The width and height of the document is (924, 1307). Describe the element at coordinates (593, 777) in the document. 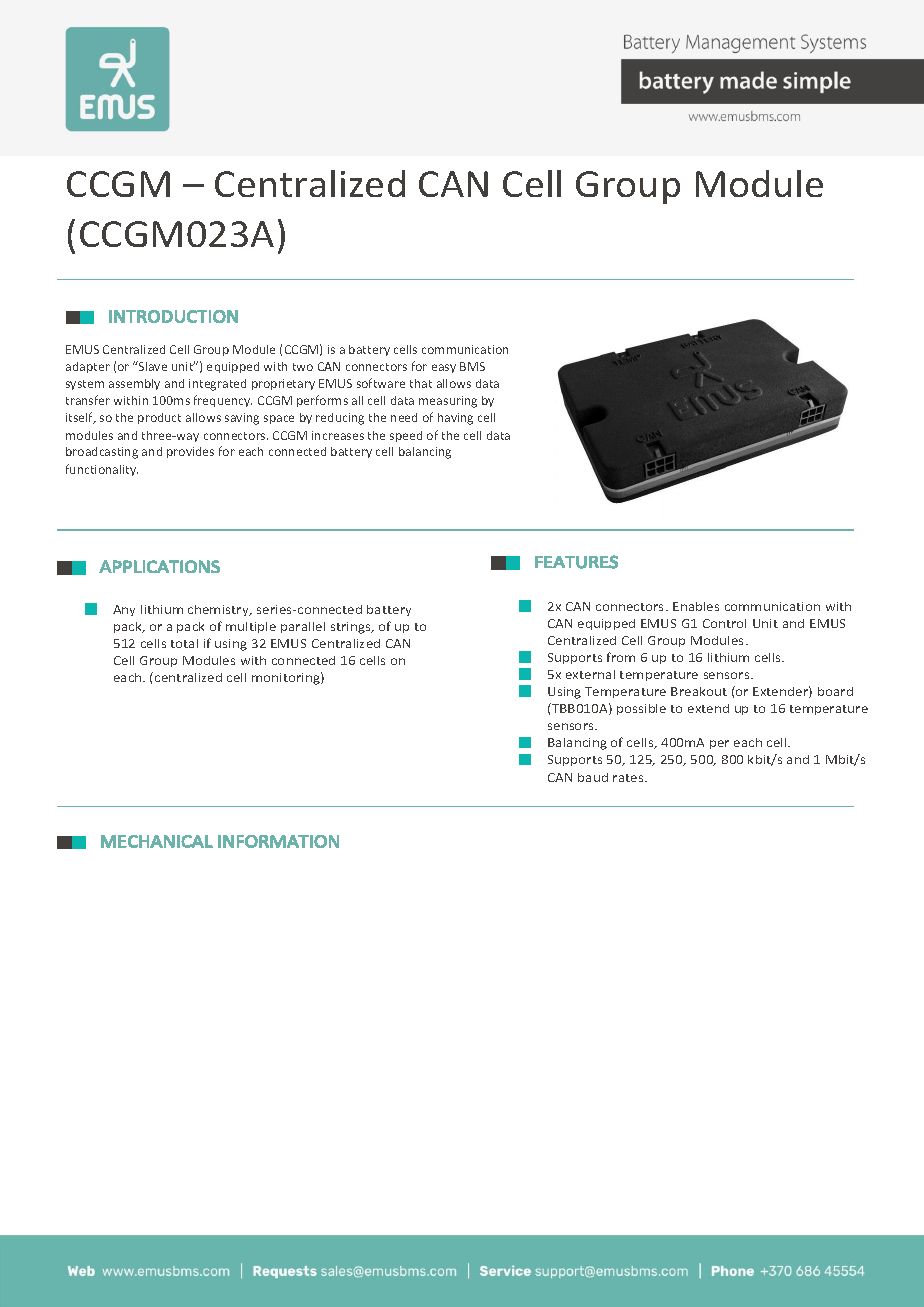

I see `baud` at that location.
